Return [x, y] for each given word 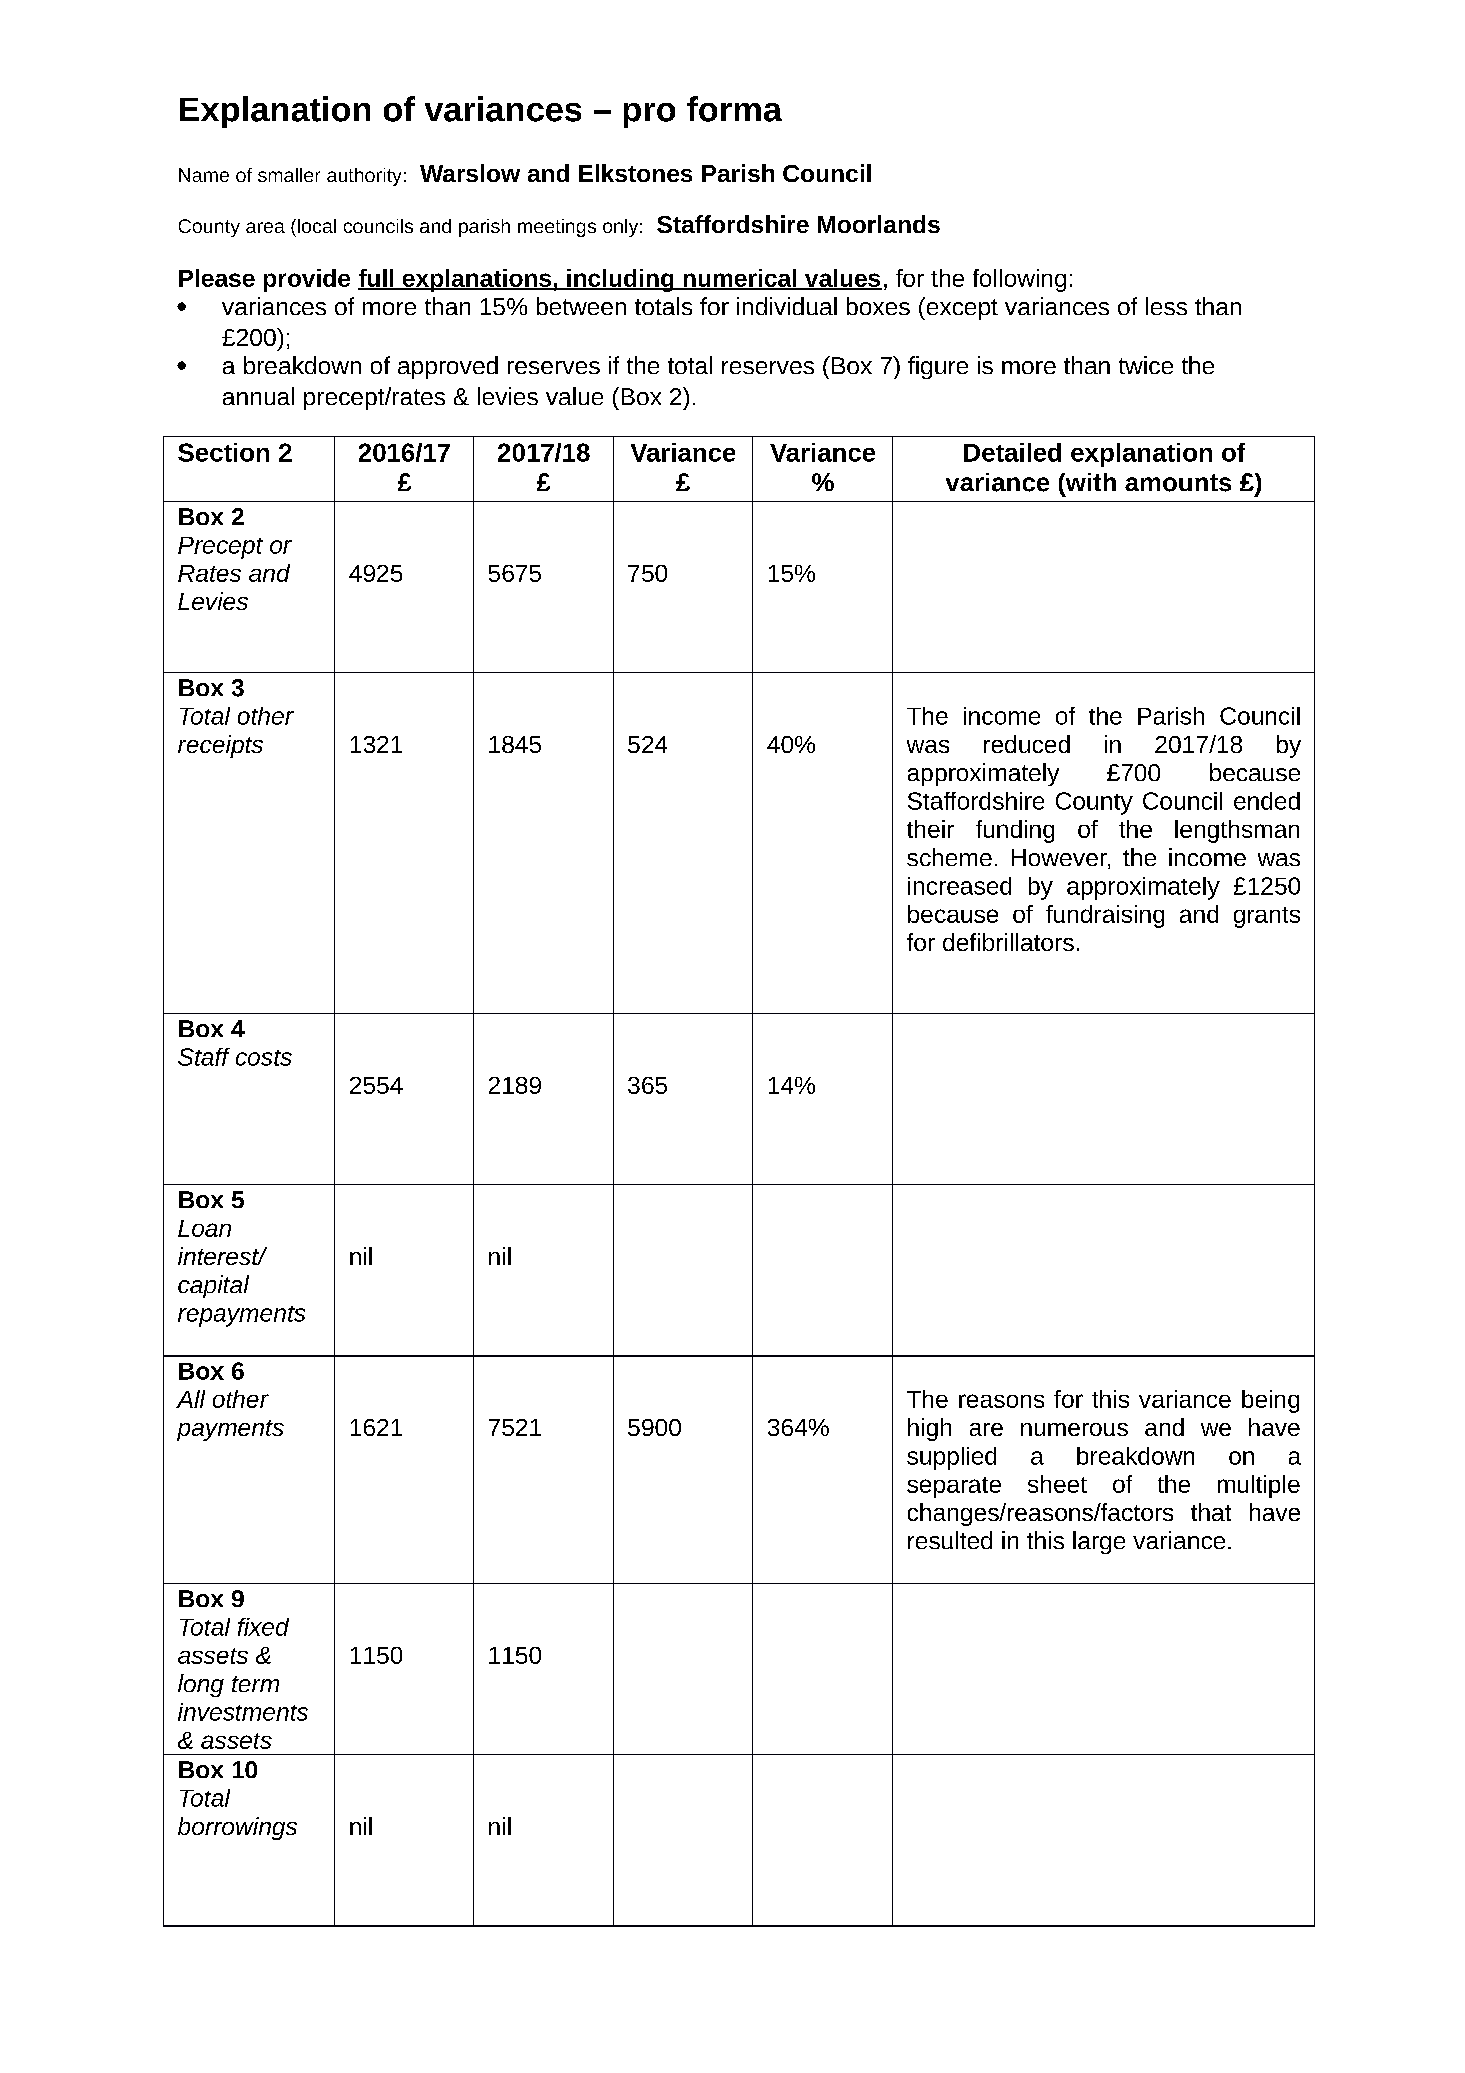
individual [787, 306]
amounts [1178, 483]
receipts [220, 746]
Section [223, 452]
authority [364, 177]
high [929, 1429]
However [1060, 859]
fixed [263, 1627]
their [930, 829]
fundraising [1105, 916]
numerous [1074, 1429]
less [1166, 306]
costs [264, 1058]
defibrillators [1008, 942]
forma [734, 109]
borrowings [237, 1828]
